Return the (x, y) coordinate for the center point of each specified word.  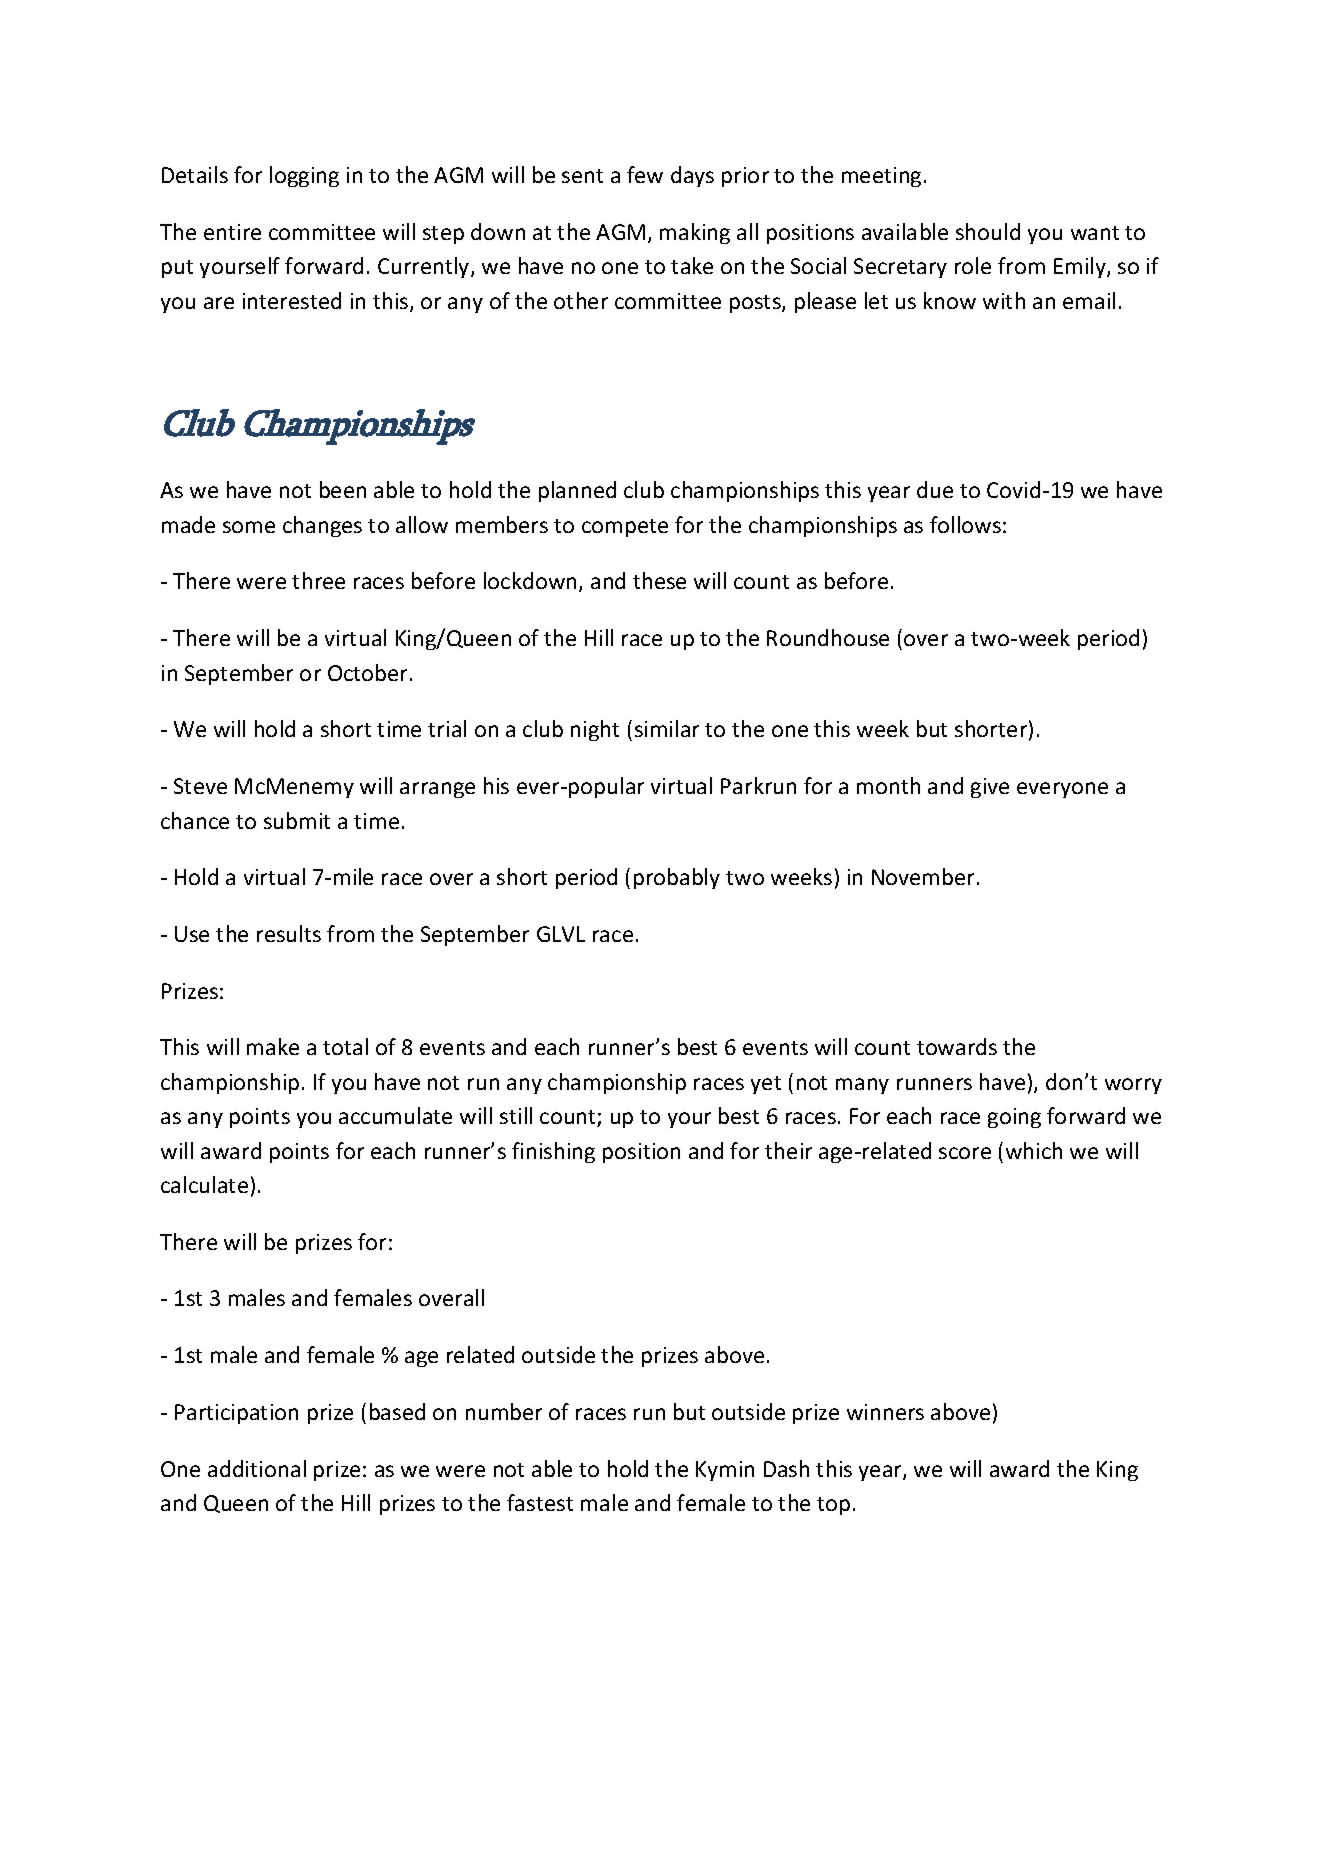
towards (957, 1046)
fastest (540, 1502)
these (659, 580)
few (645, 174)
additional (257, 1468)
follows (965, 524)
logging (304, 176)
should (988, 231)
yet (766, 1085)
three (318, 580)
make (273, 1046)
